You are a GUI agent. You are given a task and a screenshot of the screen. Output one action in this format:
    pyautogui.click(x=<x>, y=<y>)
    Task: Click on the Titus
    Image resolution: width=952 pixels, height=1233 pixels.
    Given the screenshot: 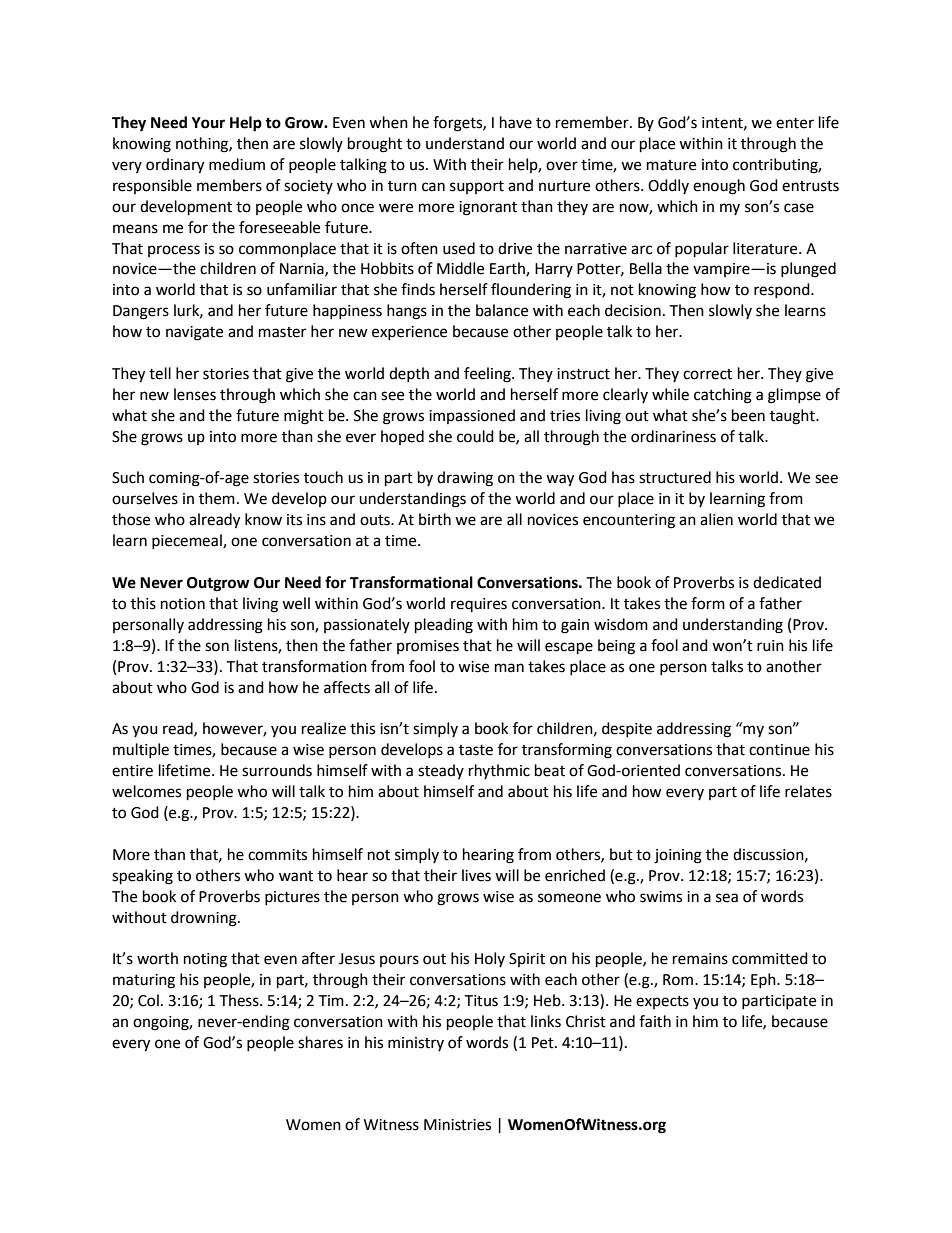 What is the action you would take?
    pyautogui.click(x=481, y=1001)
